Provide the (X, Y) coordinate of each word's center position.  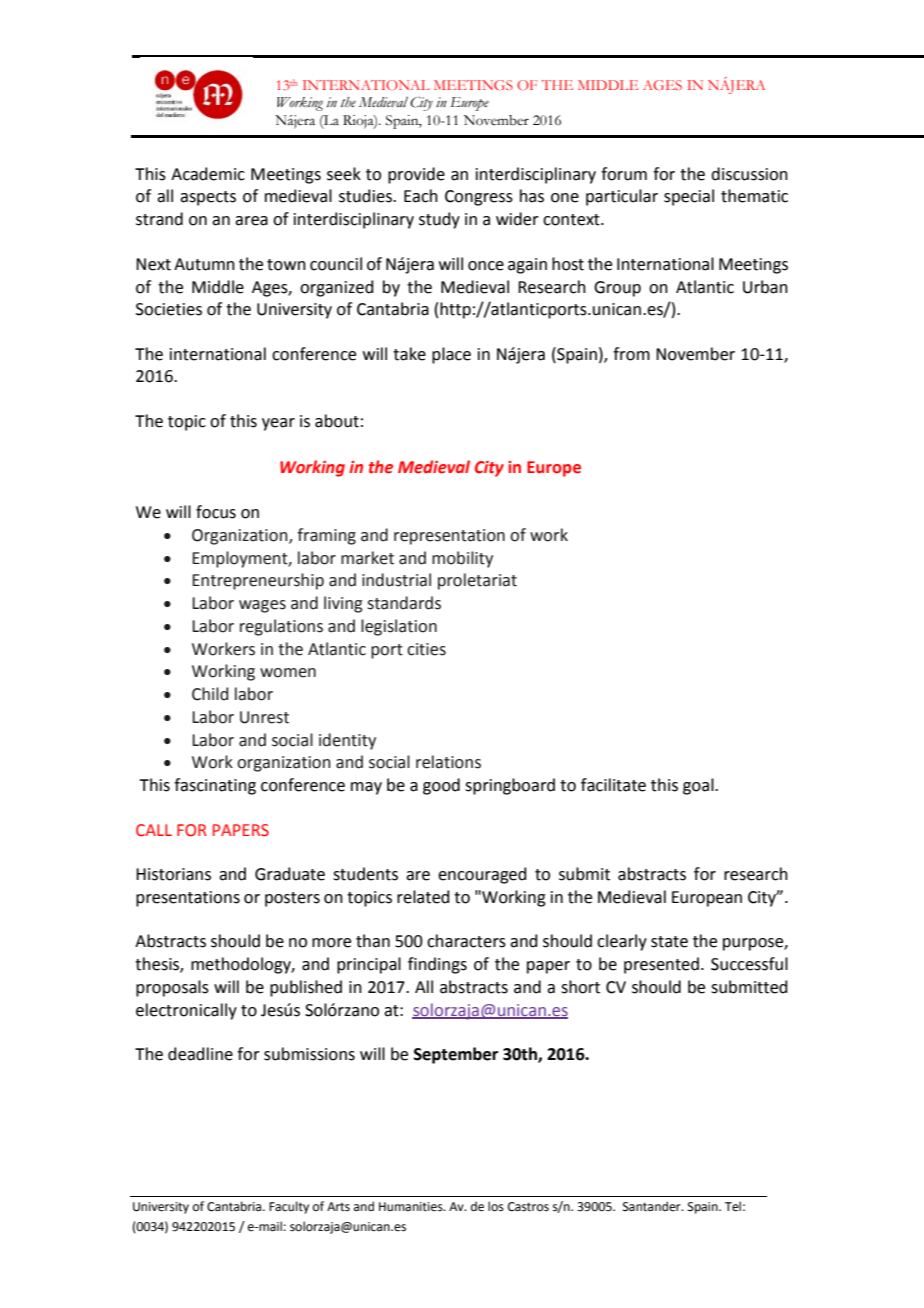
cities (426, 649)
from (631, 354)
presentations (188, 899)
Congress (479, 198)
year (278, 424)
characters (466, 941)
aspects (208, 198)
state (669, 942)
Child (210, 694)
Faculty (289, 1207)
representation (449, 537)
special (689, 197)
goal (699, 786)
